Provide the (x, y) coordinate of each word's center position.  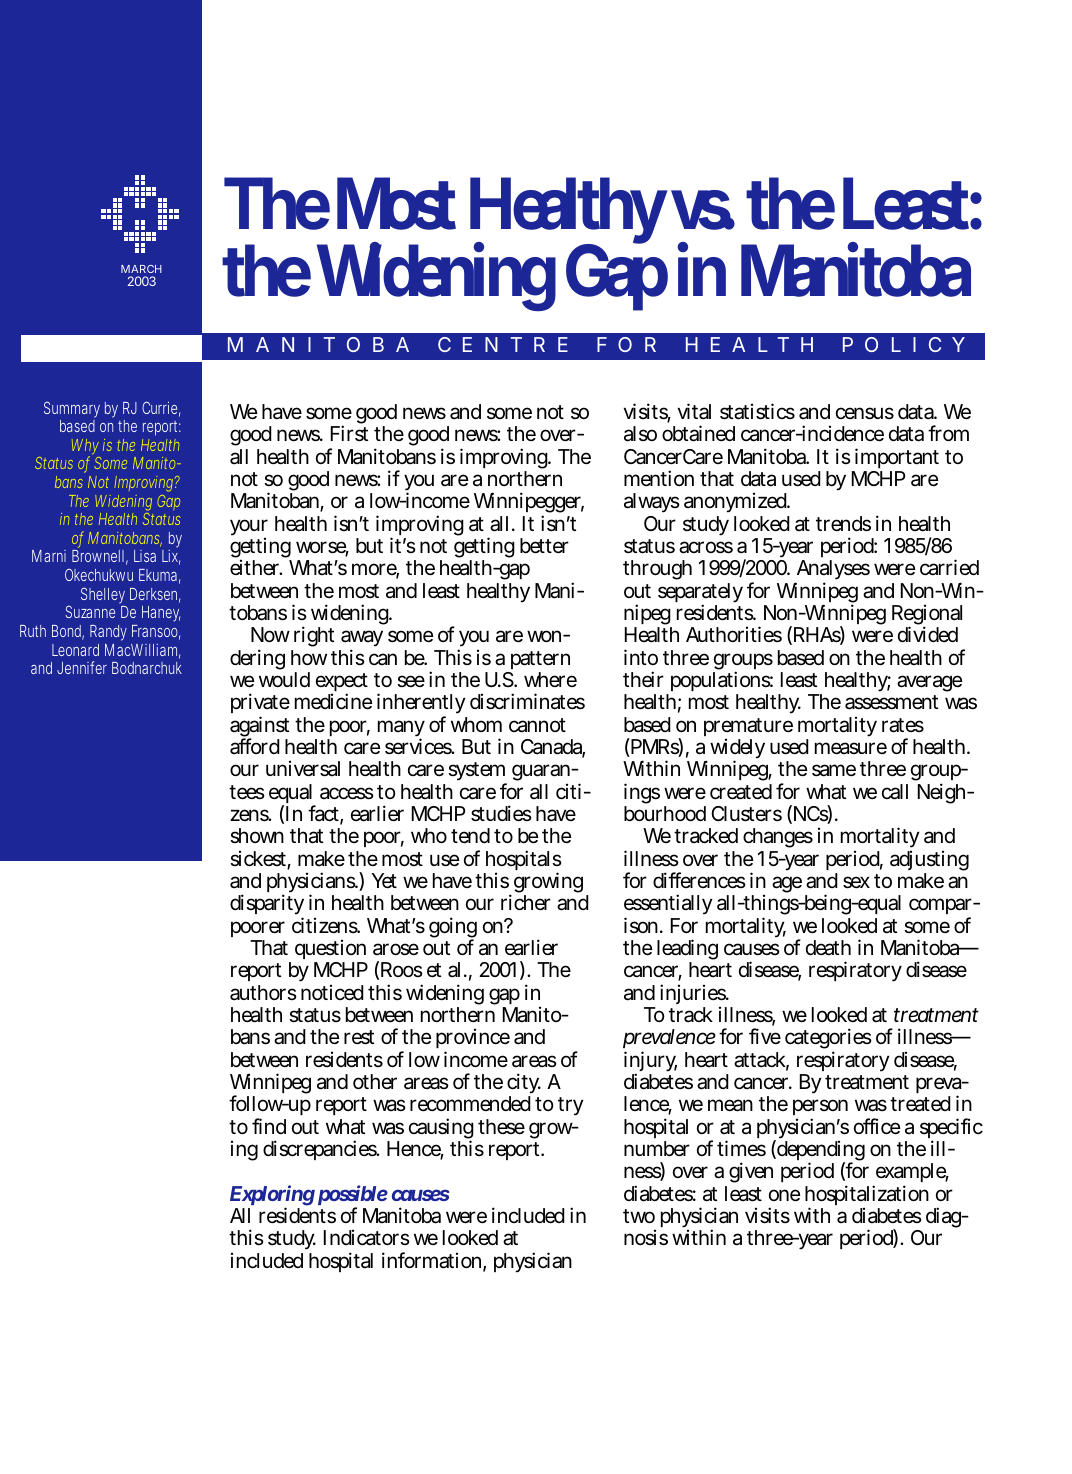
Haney (161, 614)
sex (856, 882)
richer (526, 902)
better (544, 546)
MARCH (141, 269)
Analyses (832, 572)
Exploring (272, 1197)
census (865, 413)
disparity (267, 906)
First (349, 433)
